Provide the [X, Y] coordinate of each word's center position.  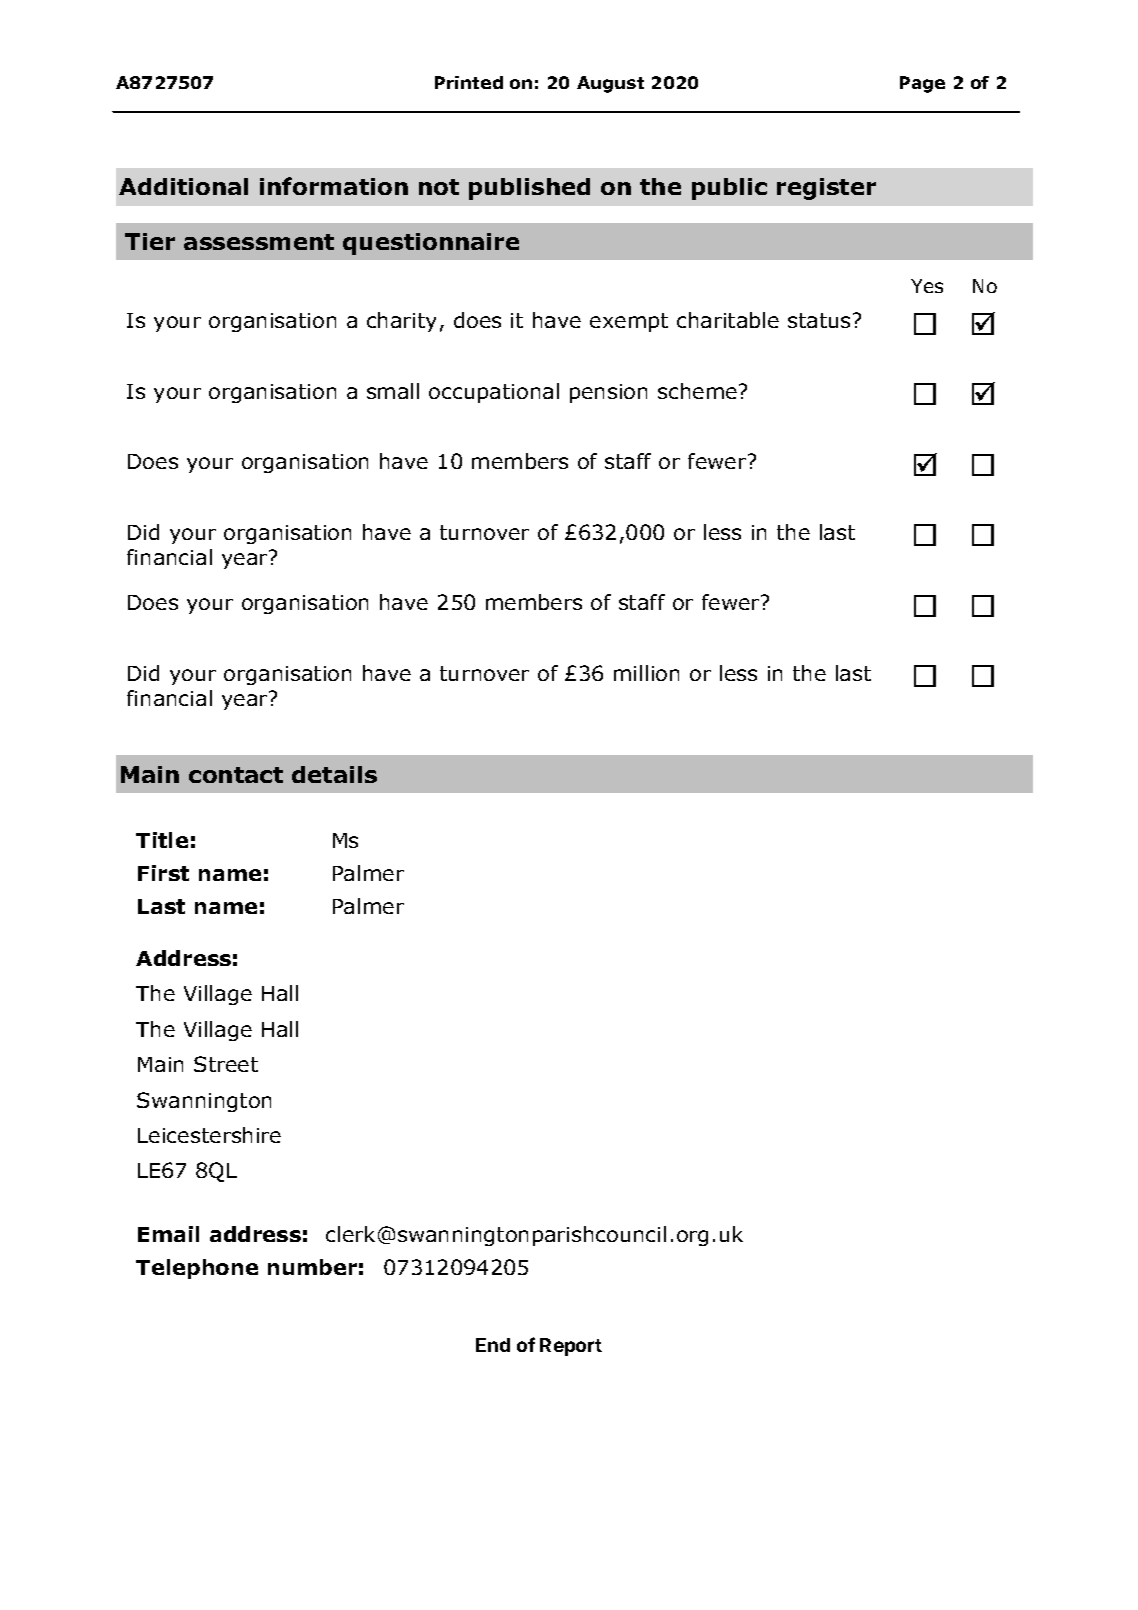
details [334, 774]
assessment [259, 242]
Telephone [197, 1269]
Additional [183, 186]
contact [236, 775]
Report [571, 1347]
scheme [697, 391]
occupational [494, 393]
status [819, 320]
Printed [469, 82]
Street [226, 1064]
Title [162, 840]
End [493, 1345]
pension [608, 393]
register [826, 189]
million [646, 673]
